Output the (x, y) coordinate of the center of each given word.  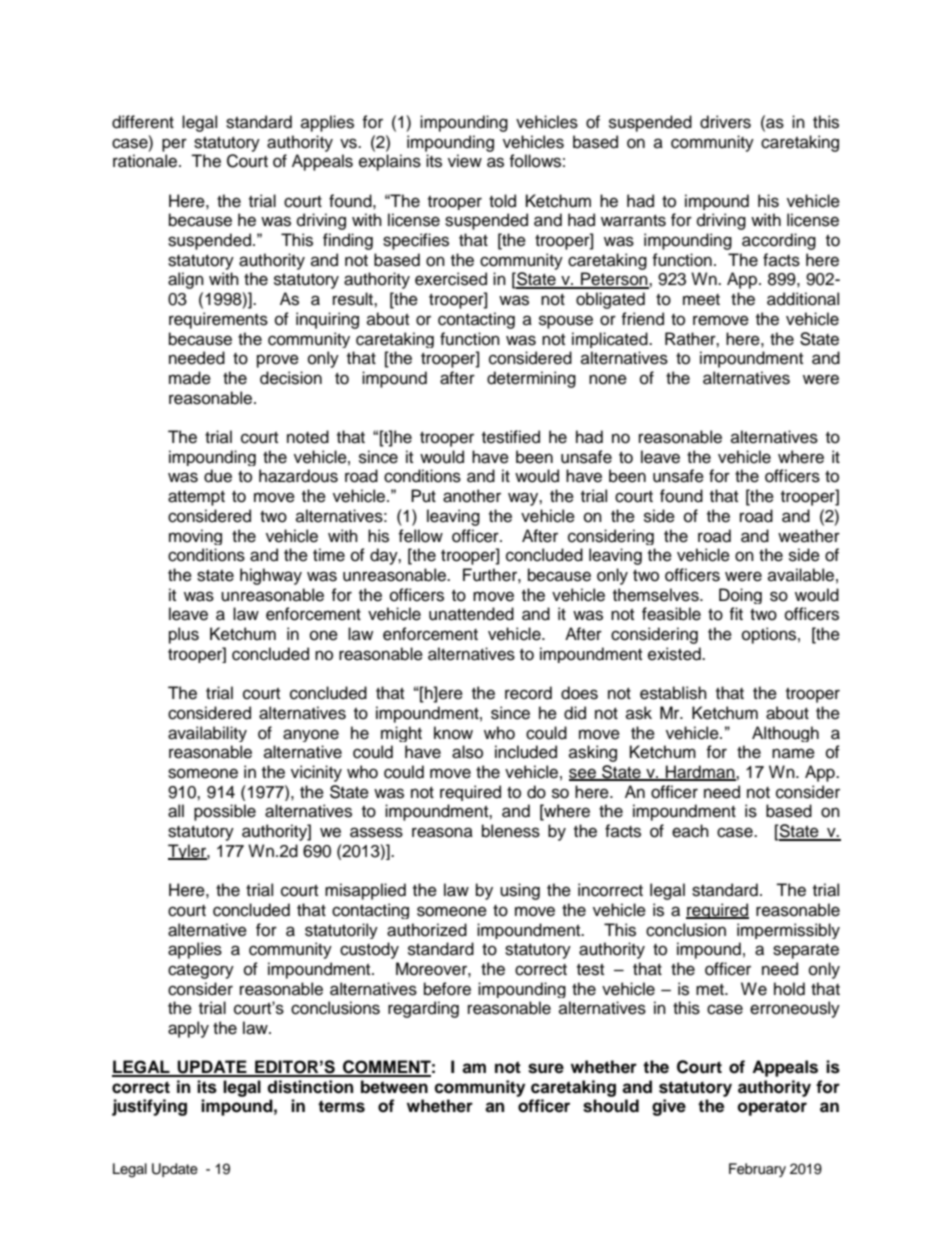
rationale (146, 161)
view (465, 161)
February (757, 1170)
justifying (149, 1107)
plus (184, 635)
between (394, 1087)
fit (736, 613)
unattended (471, 614)
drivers (725, 122)
